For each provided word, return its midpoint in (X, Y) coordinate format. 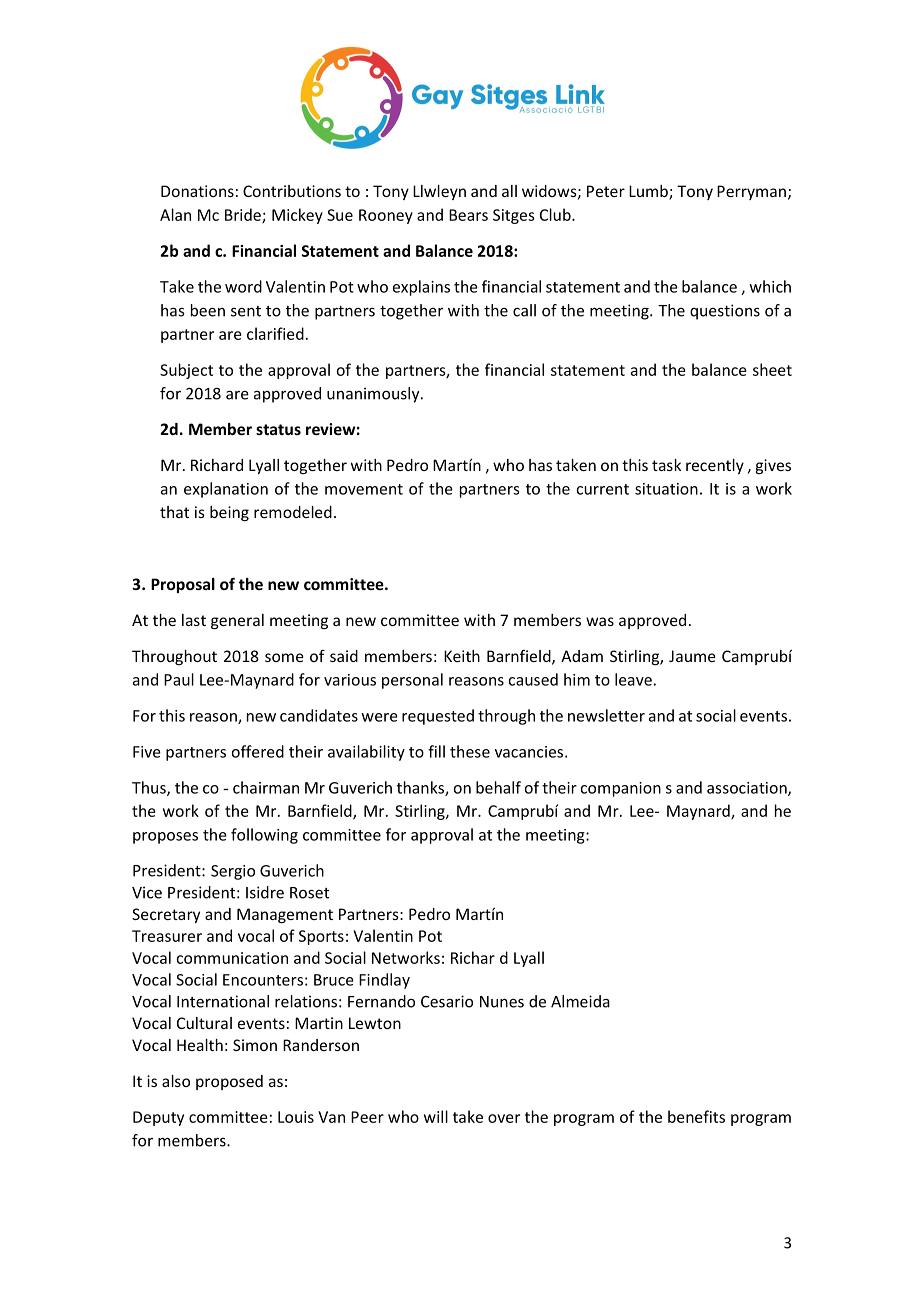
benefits (696, 1116)
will (436, 1116)
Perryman (751, 192)
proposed (229, 1082)
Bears (468, 215)
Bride (244, 215)
